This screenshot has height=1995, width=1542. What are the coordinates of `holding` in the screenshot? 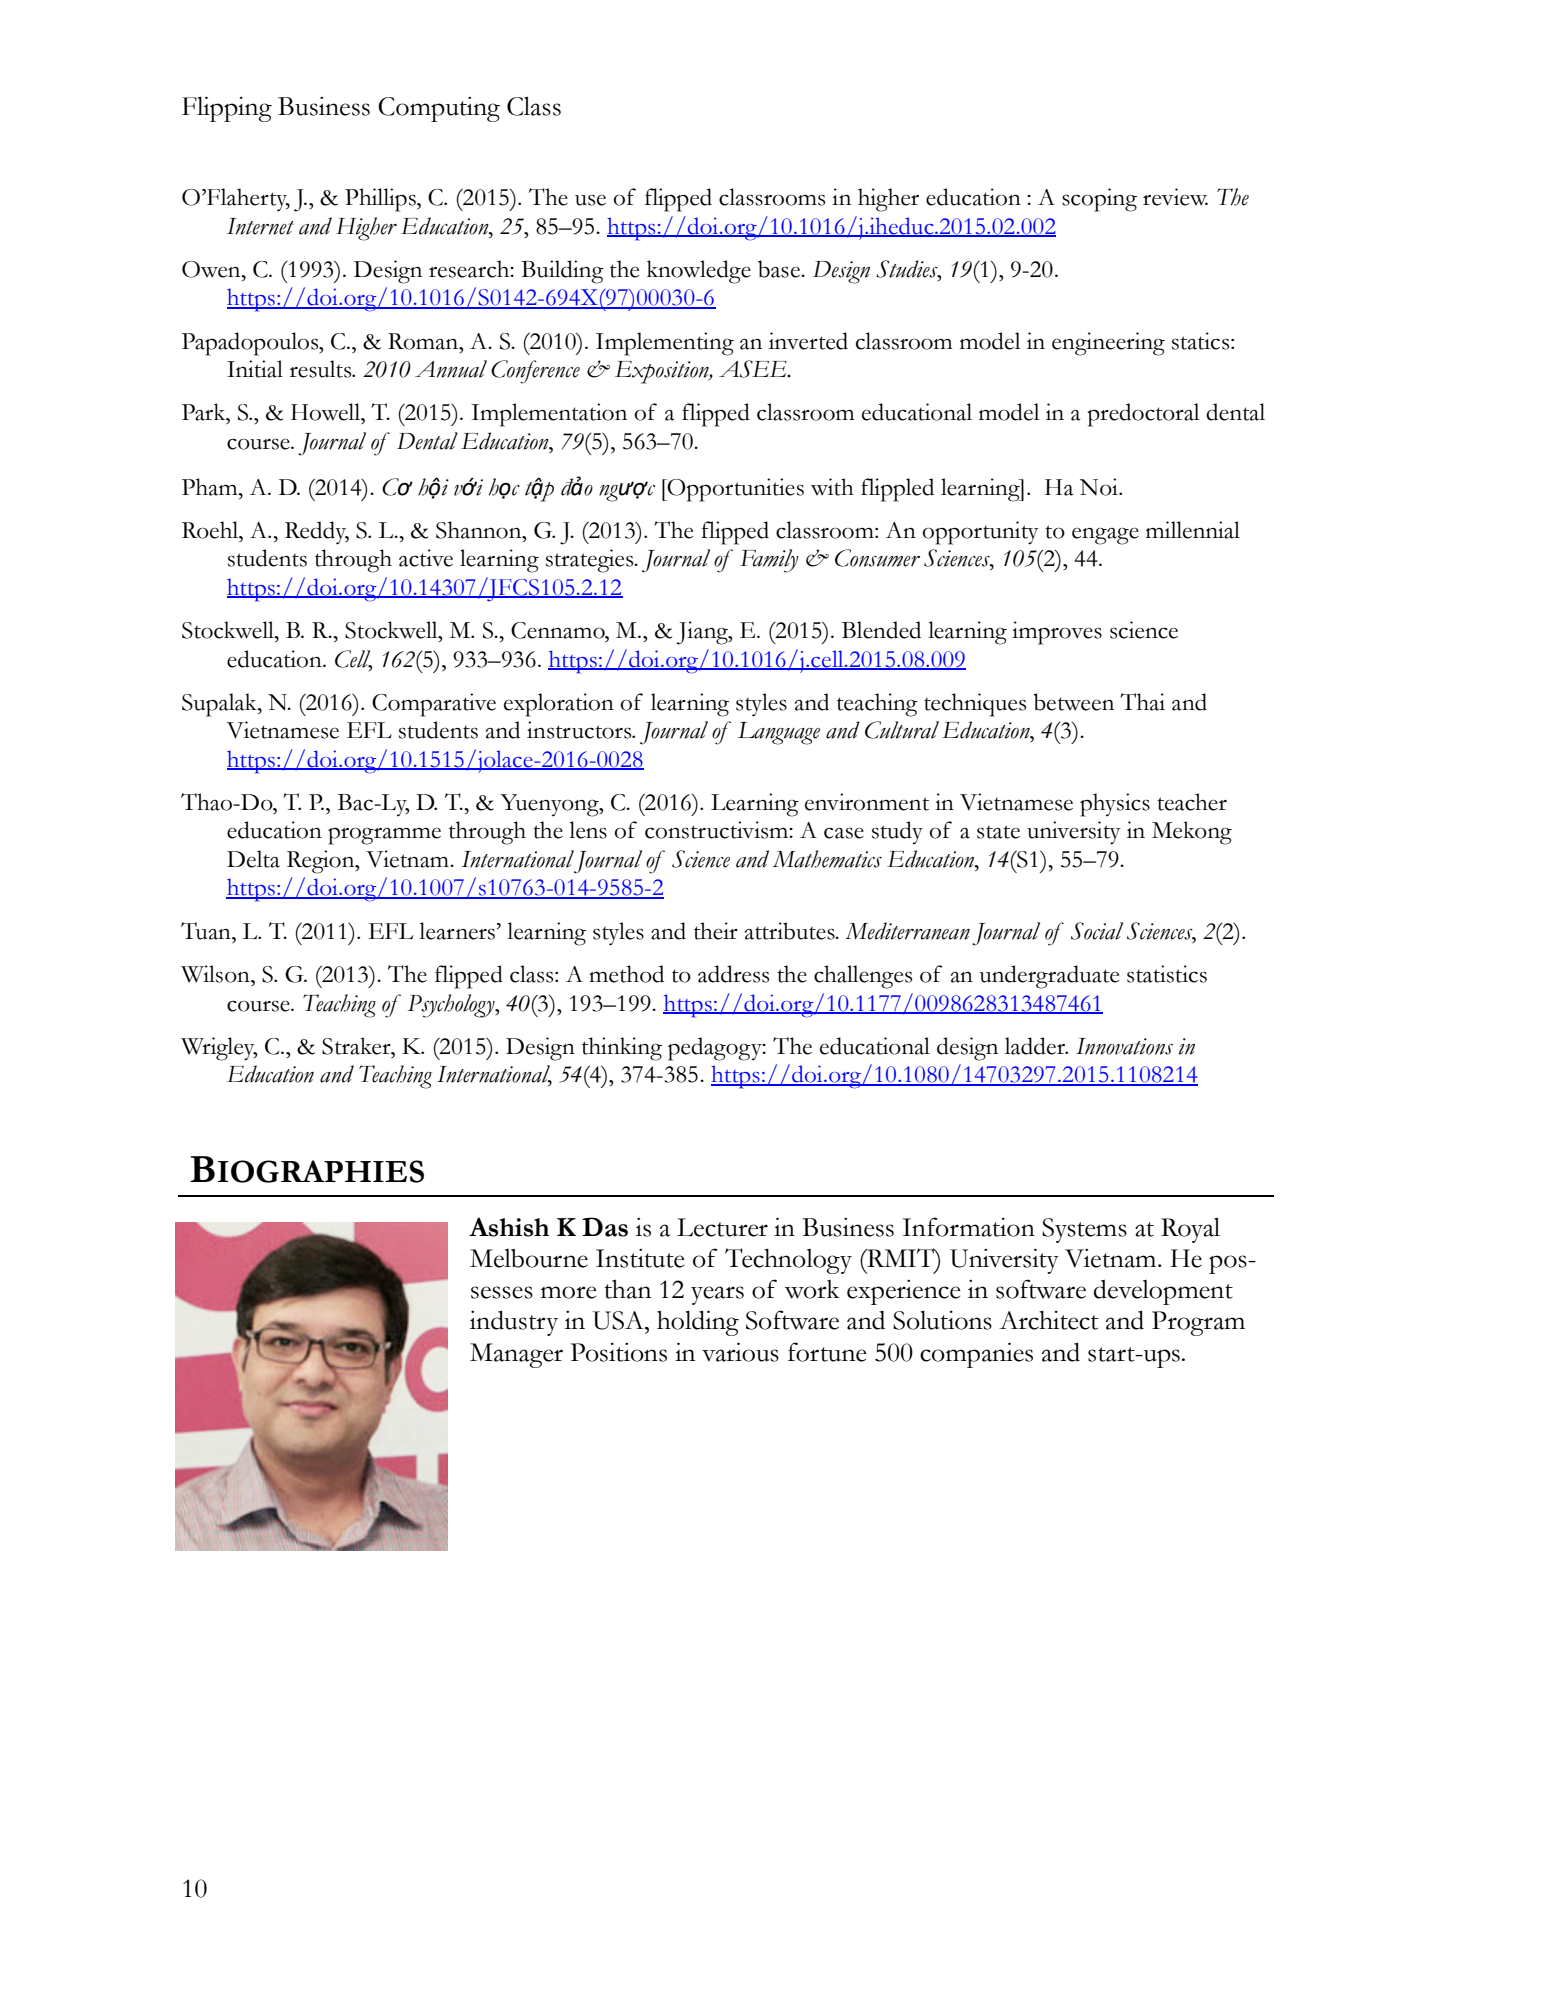 It's located at (698, 1323).
